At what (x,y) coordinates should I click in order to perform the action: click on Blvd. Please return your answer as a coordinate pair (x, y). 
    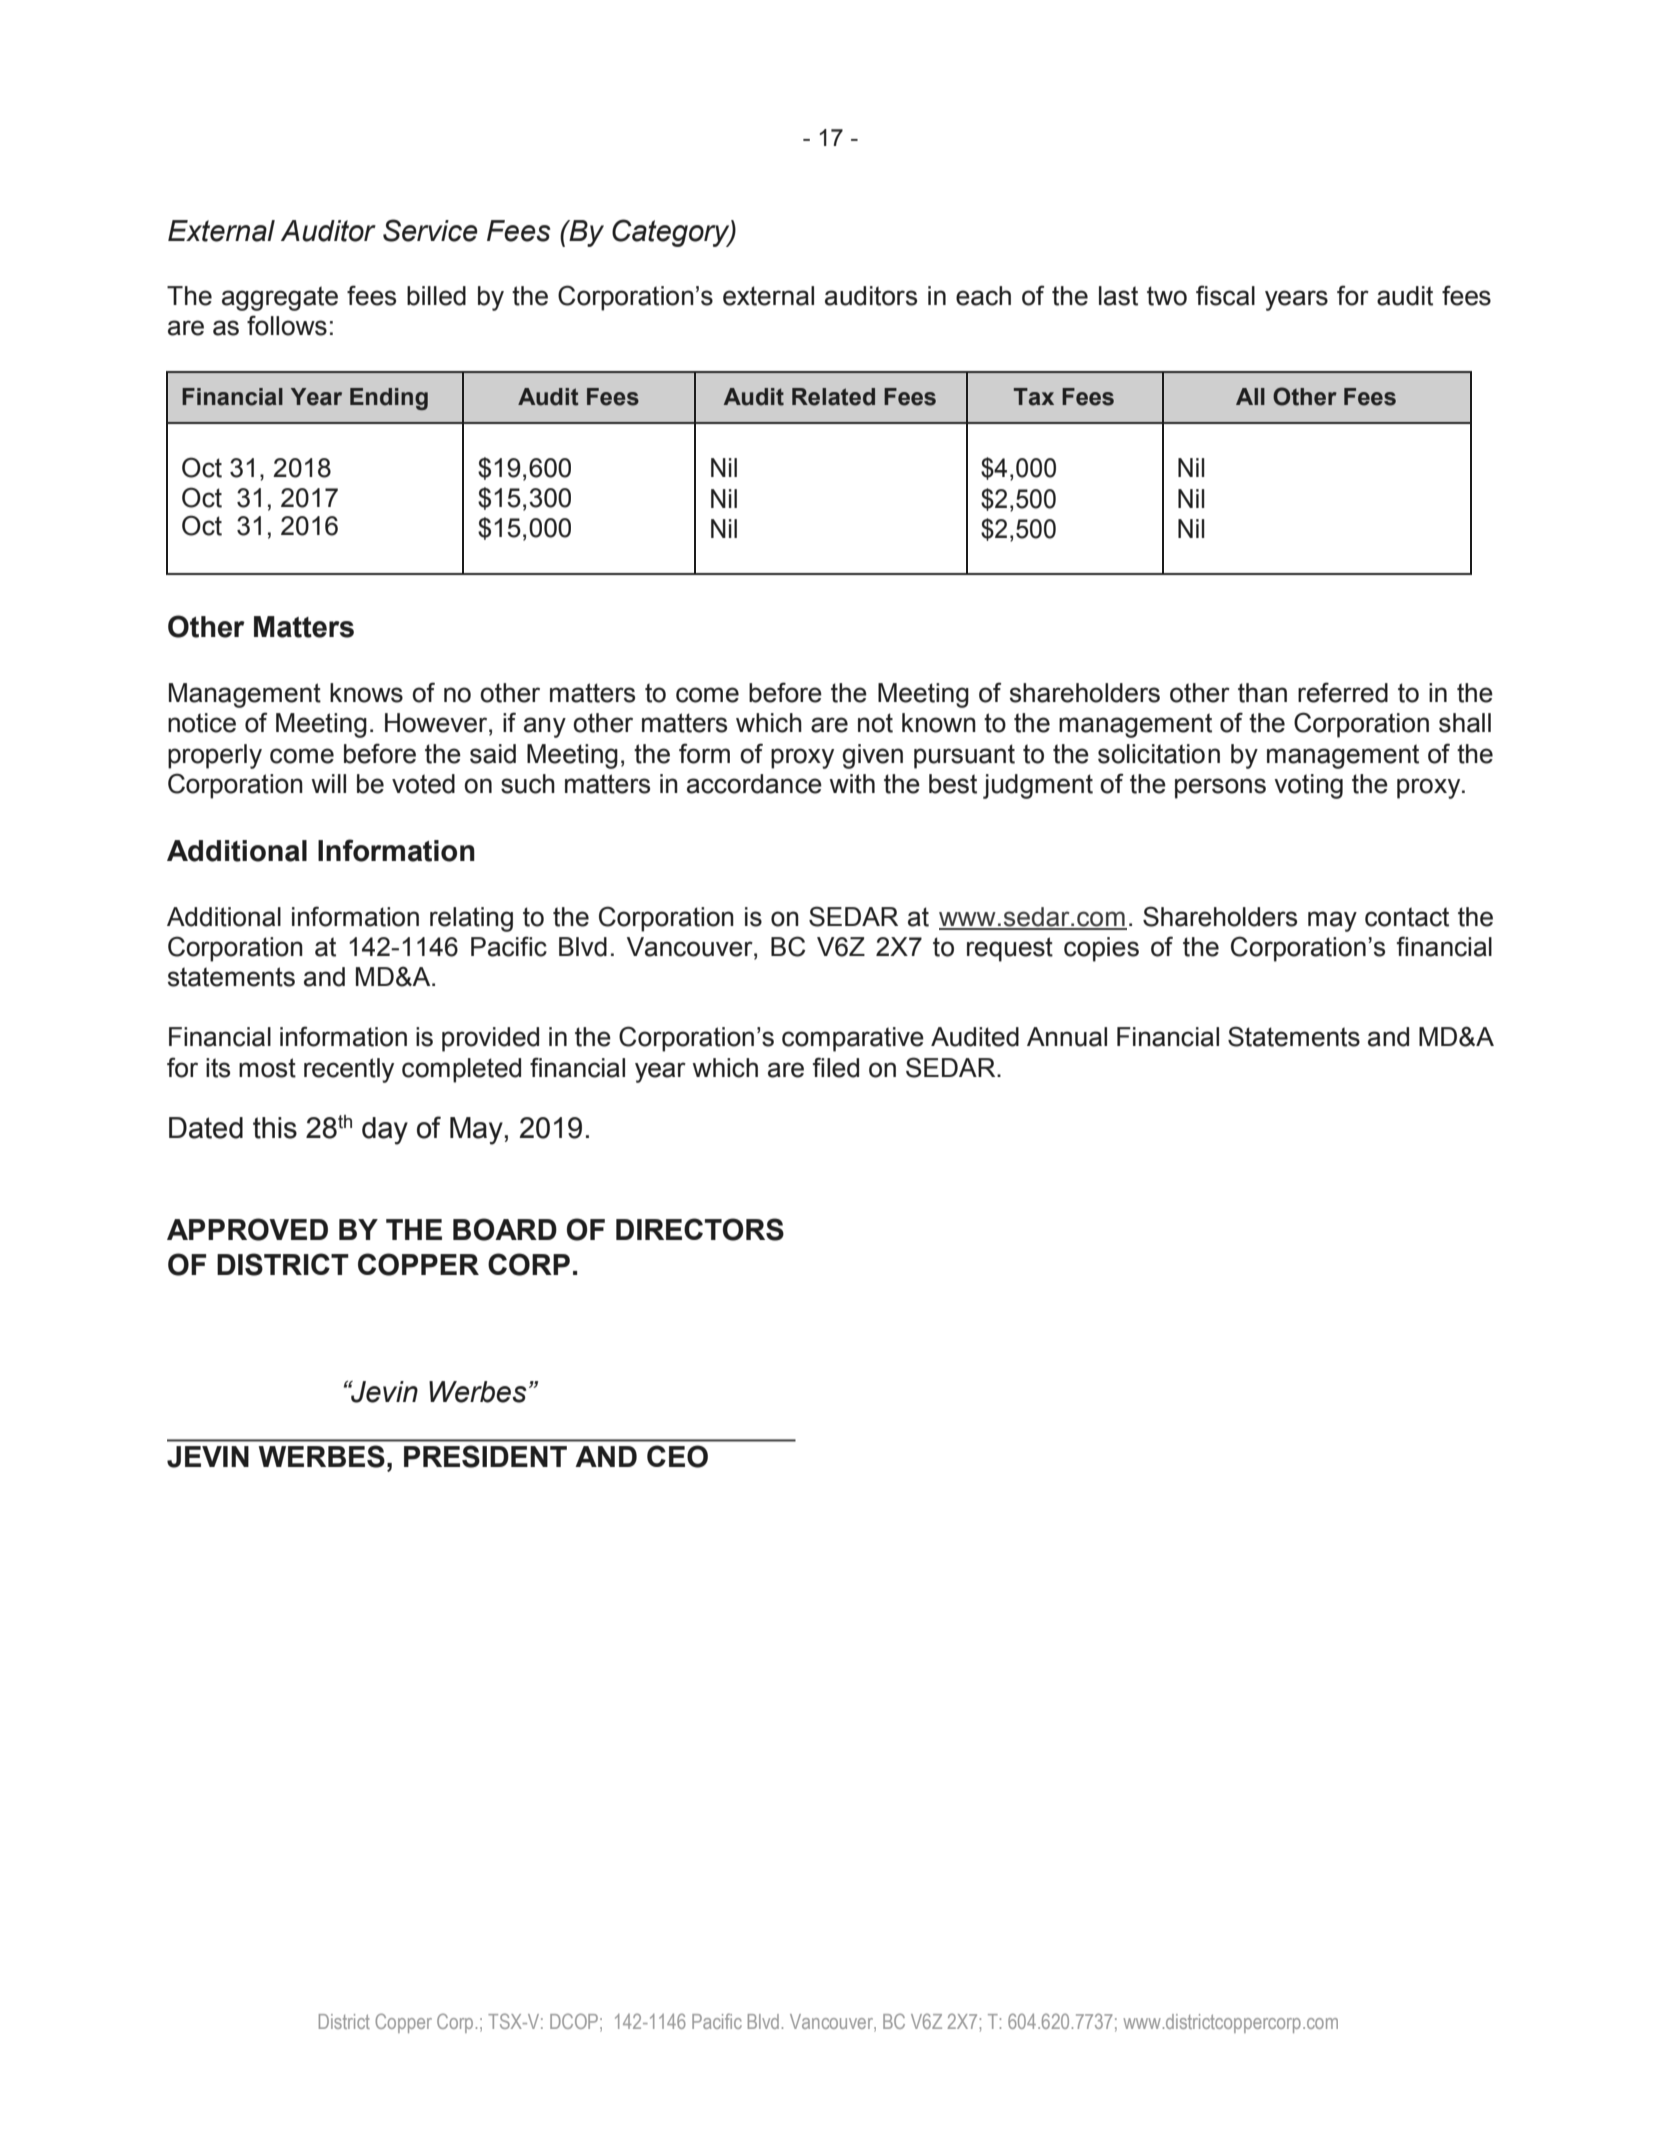
    Looking at the image, I should click on (763, 2021).
